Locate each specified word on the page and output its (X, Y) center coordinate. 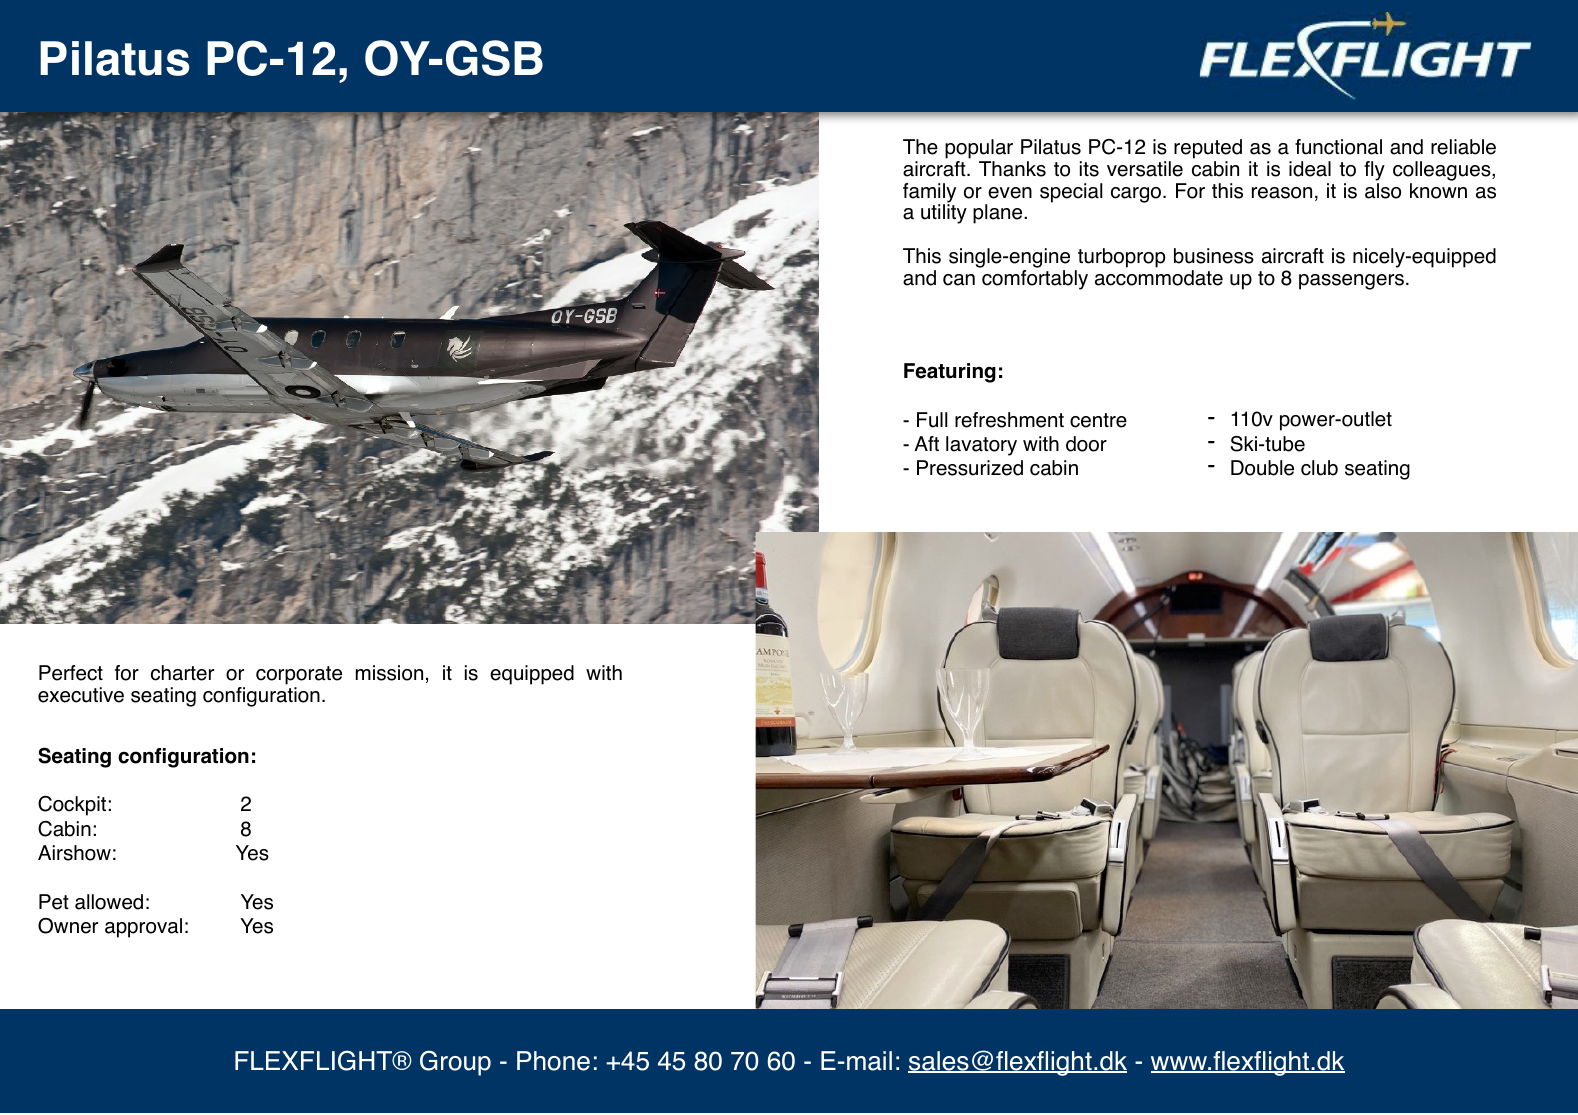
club (1319, 468)
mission (389, 673)
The (920, 147)
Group (455, 1063)
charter (182, 673)
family (929, 194)
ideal (1310, 169)
